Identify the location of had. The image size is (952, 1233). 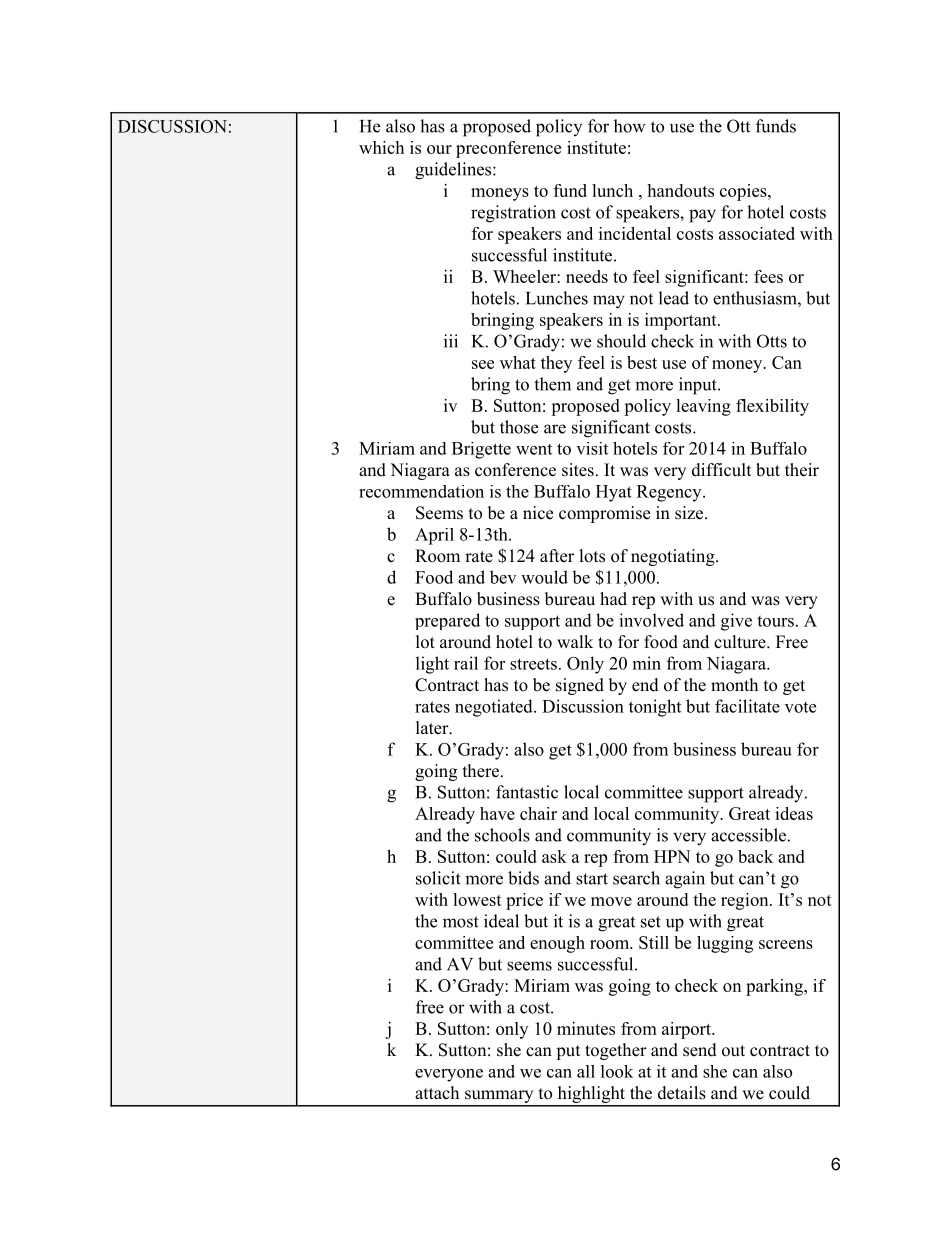
(613, 599).
